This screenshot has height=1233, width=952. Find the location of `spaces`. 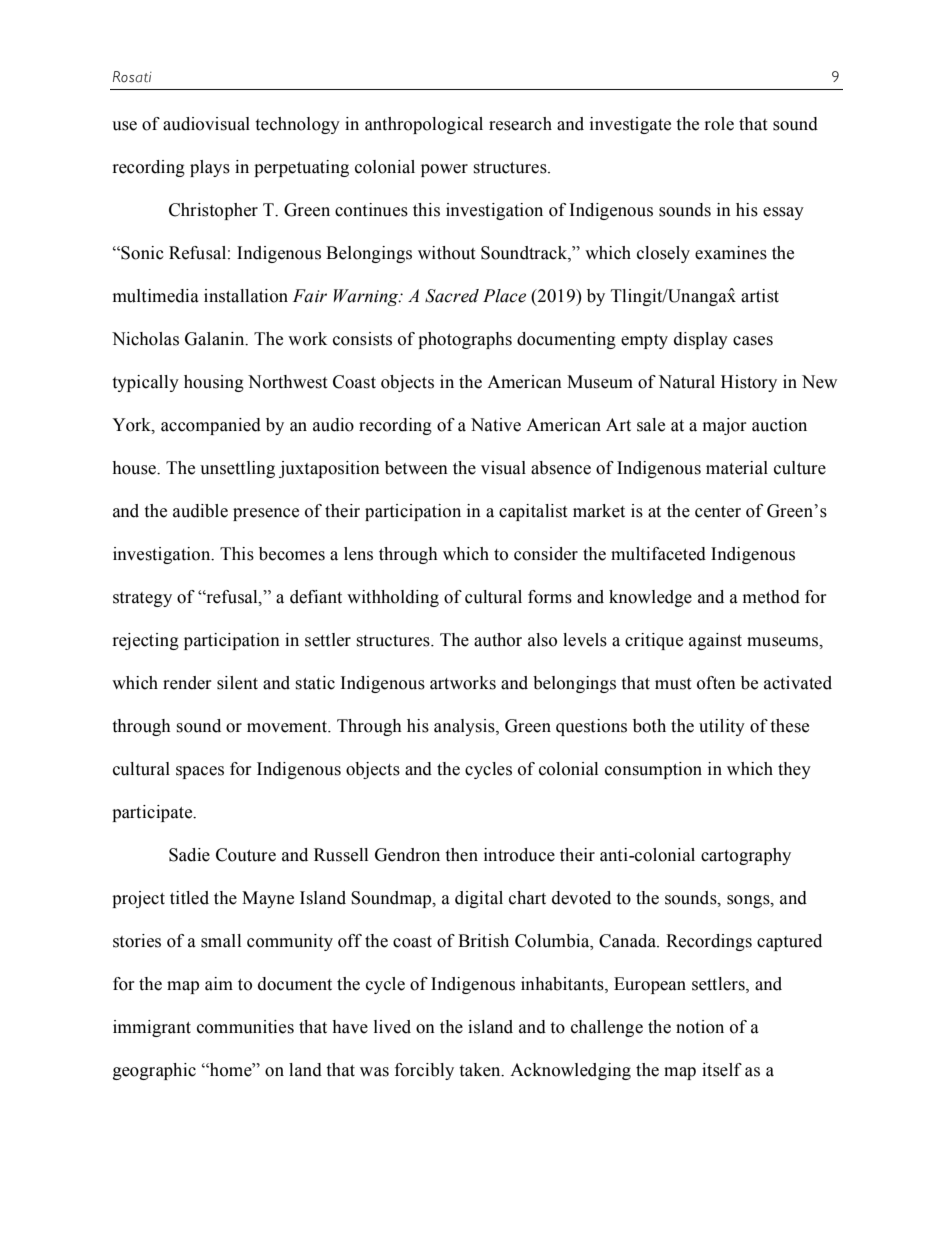

spaces is located at coordinates (200, 772).
